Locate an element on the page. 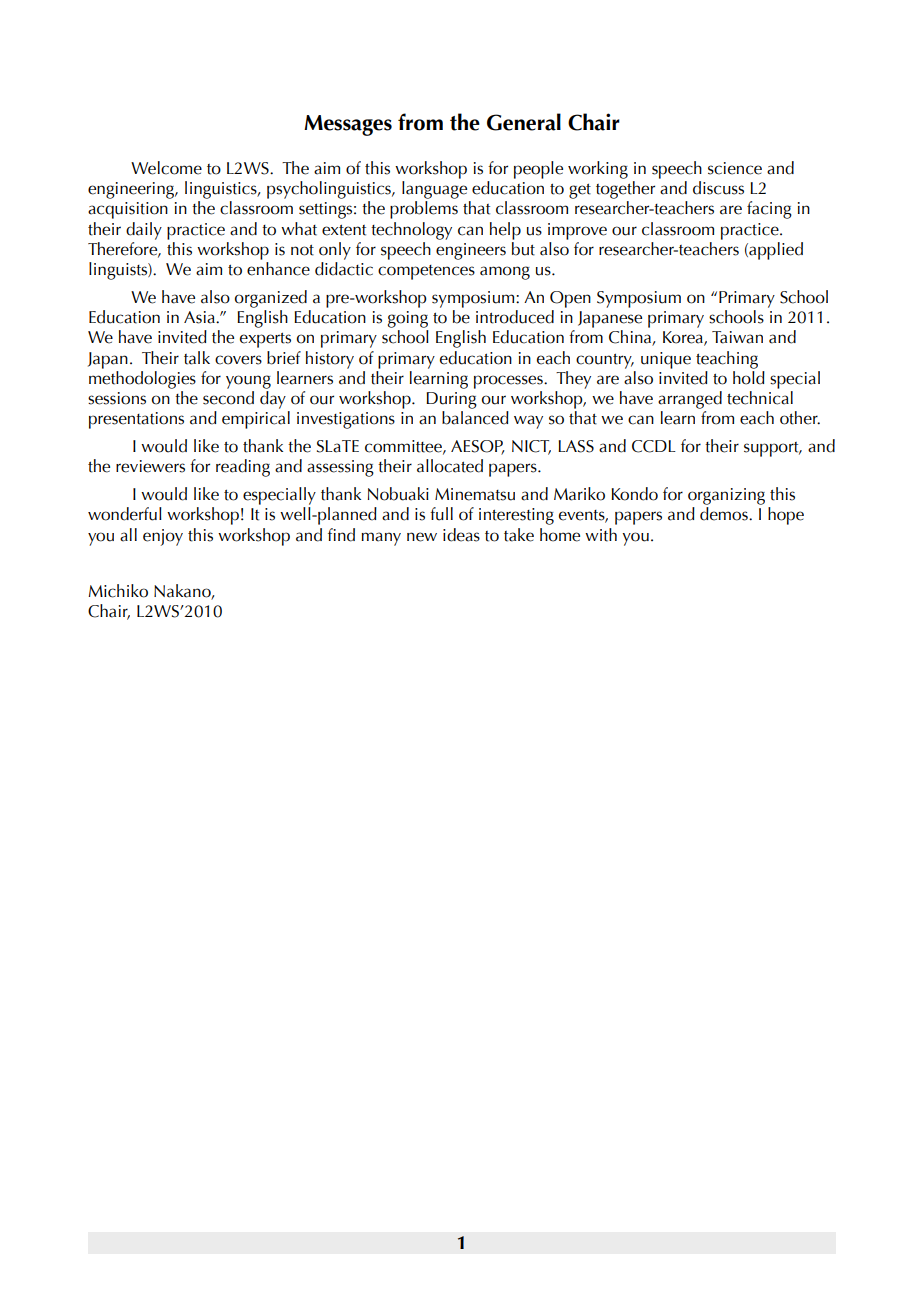 This image has width=924, height=1308. General is located at coordinates (524, 122).
